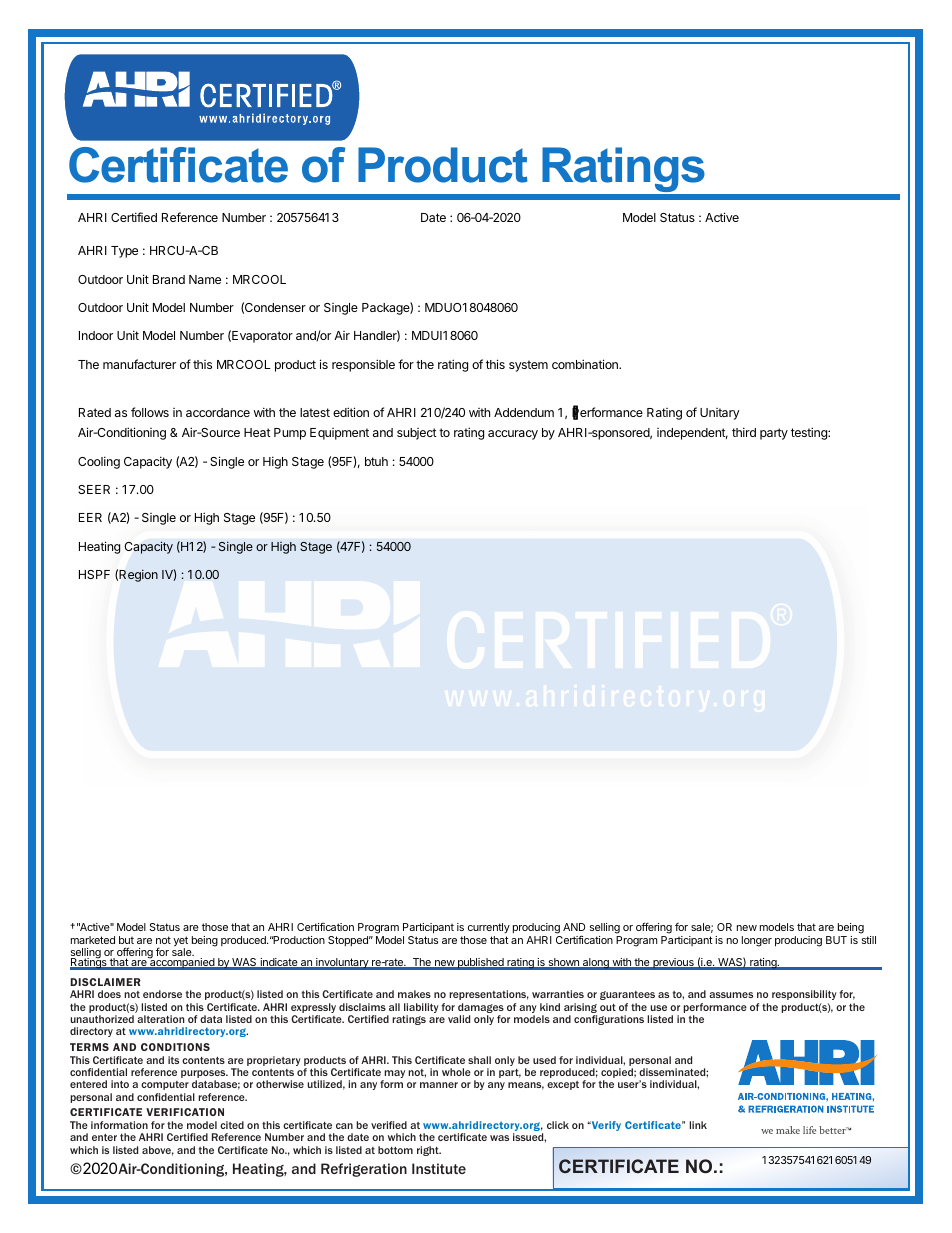  What do you see at coordinates (869, 940) in the screenshot?
I see `still` at bounding box center [869, 940].
